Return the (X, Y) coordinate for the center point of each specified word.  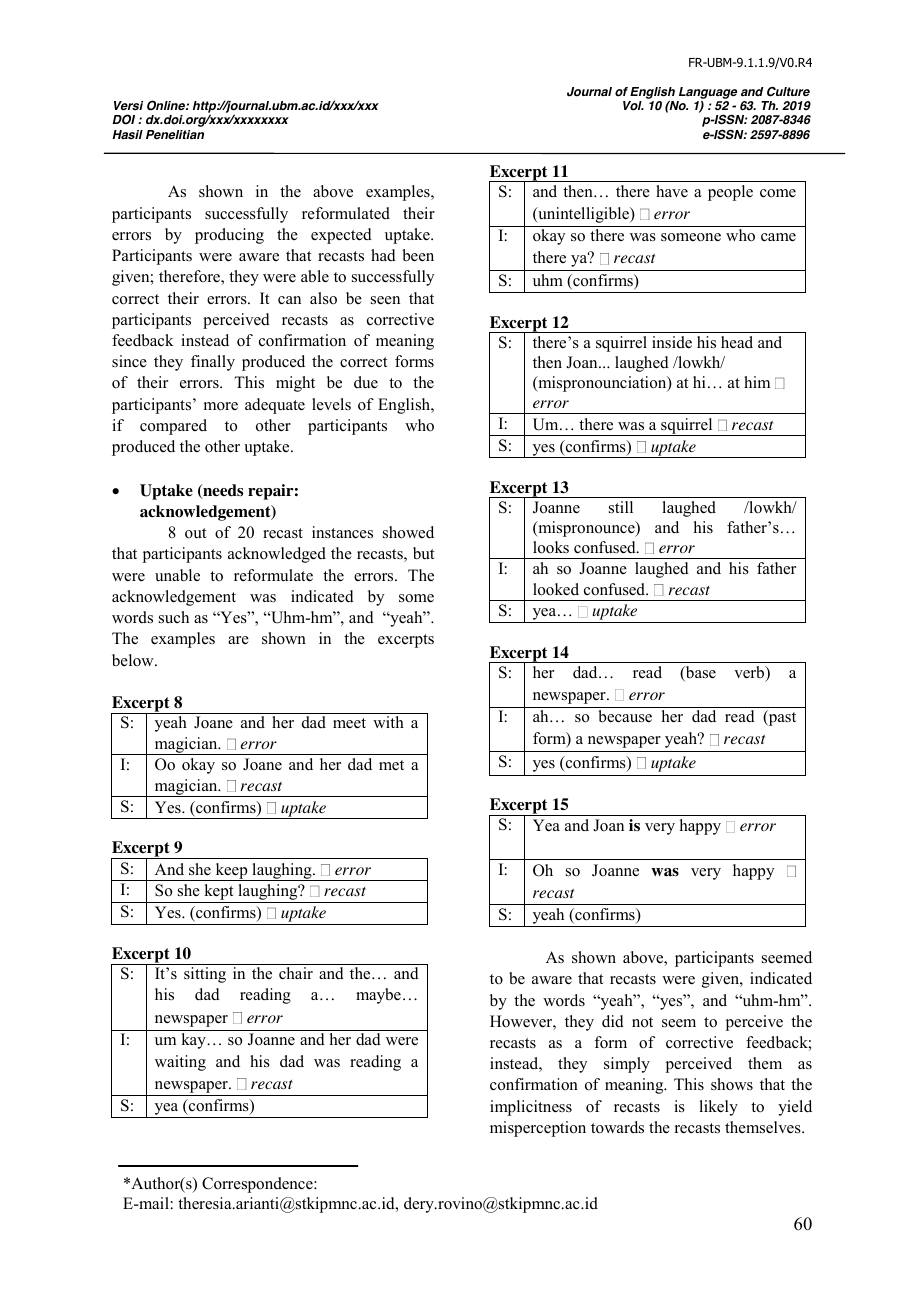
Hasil (127, 134)
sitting (205, 975)
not (642, 1022)
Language (707, 94)
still (621, 507)
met (391, 765)
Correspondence (258, 1185)
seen (385, 300)
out (196, 533)
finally (213, 363)
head (737, 342)
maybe (378, 996)
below (134, 660)
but (424, 553)
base (700, 673)
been (418, 255)
